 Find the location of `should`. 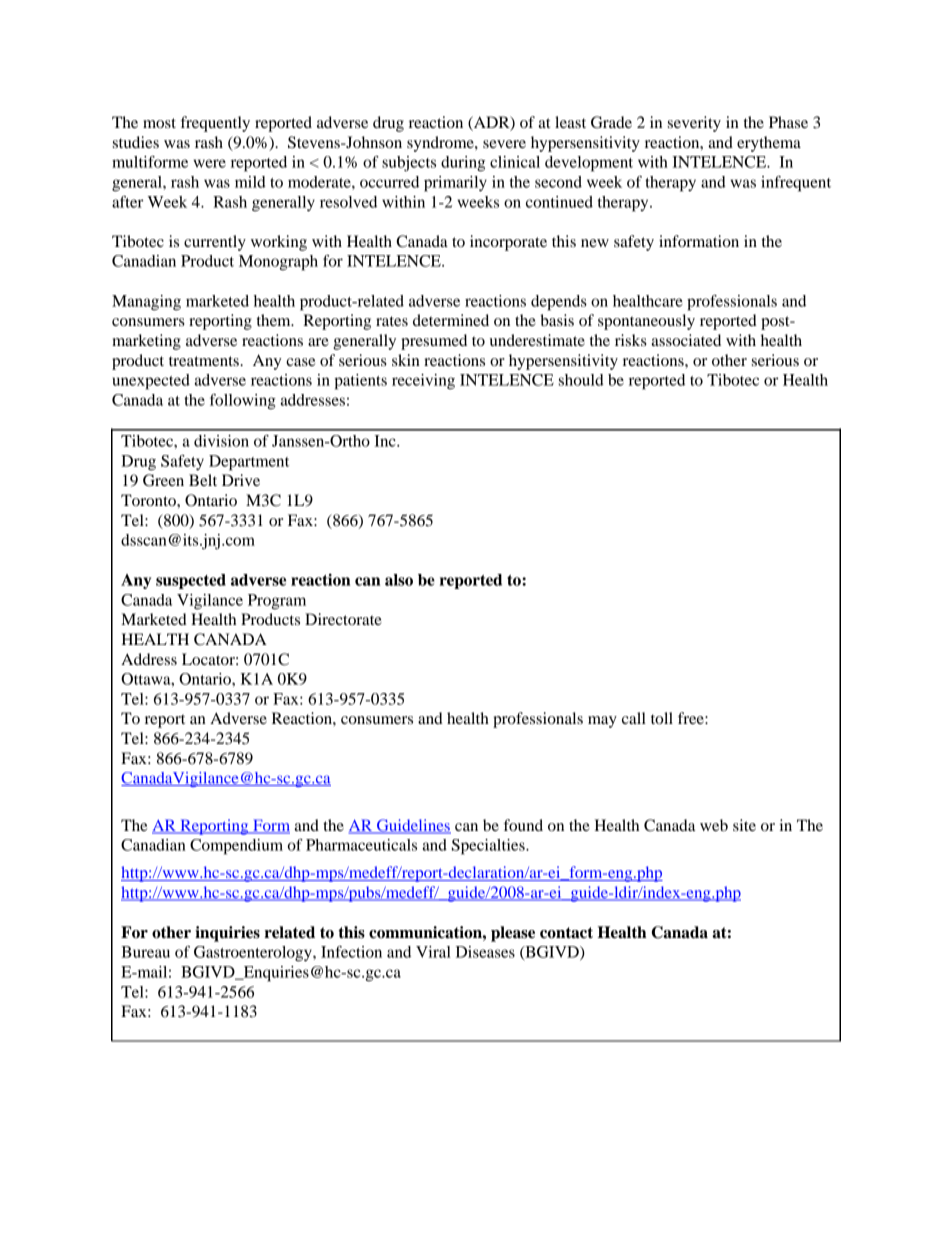

should is located at coordinates (581, 380).
